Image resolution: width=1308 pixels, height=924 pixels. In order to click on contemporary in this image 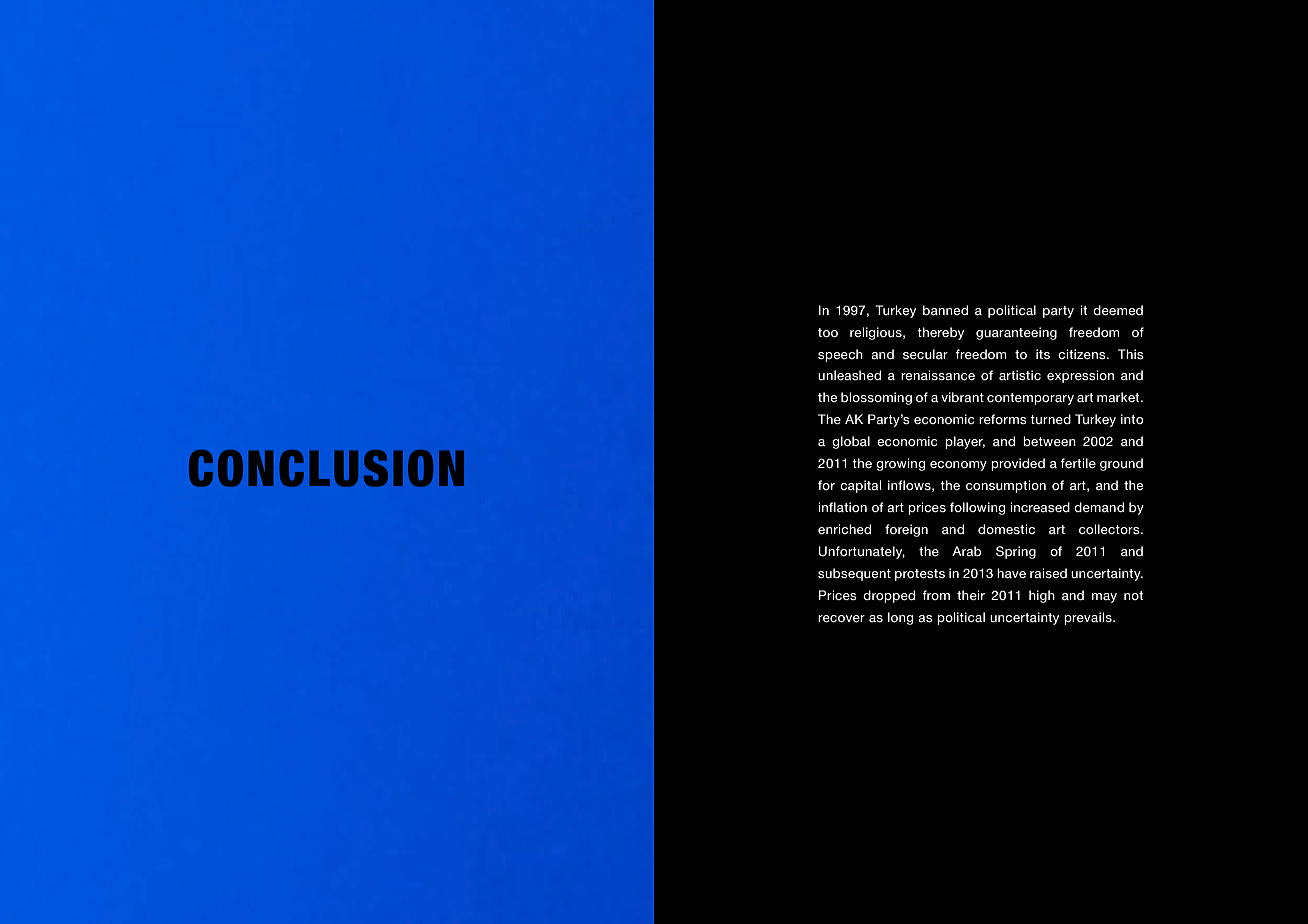, I will do `click(1030, 399)`.
